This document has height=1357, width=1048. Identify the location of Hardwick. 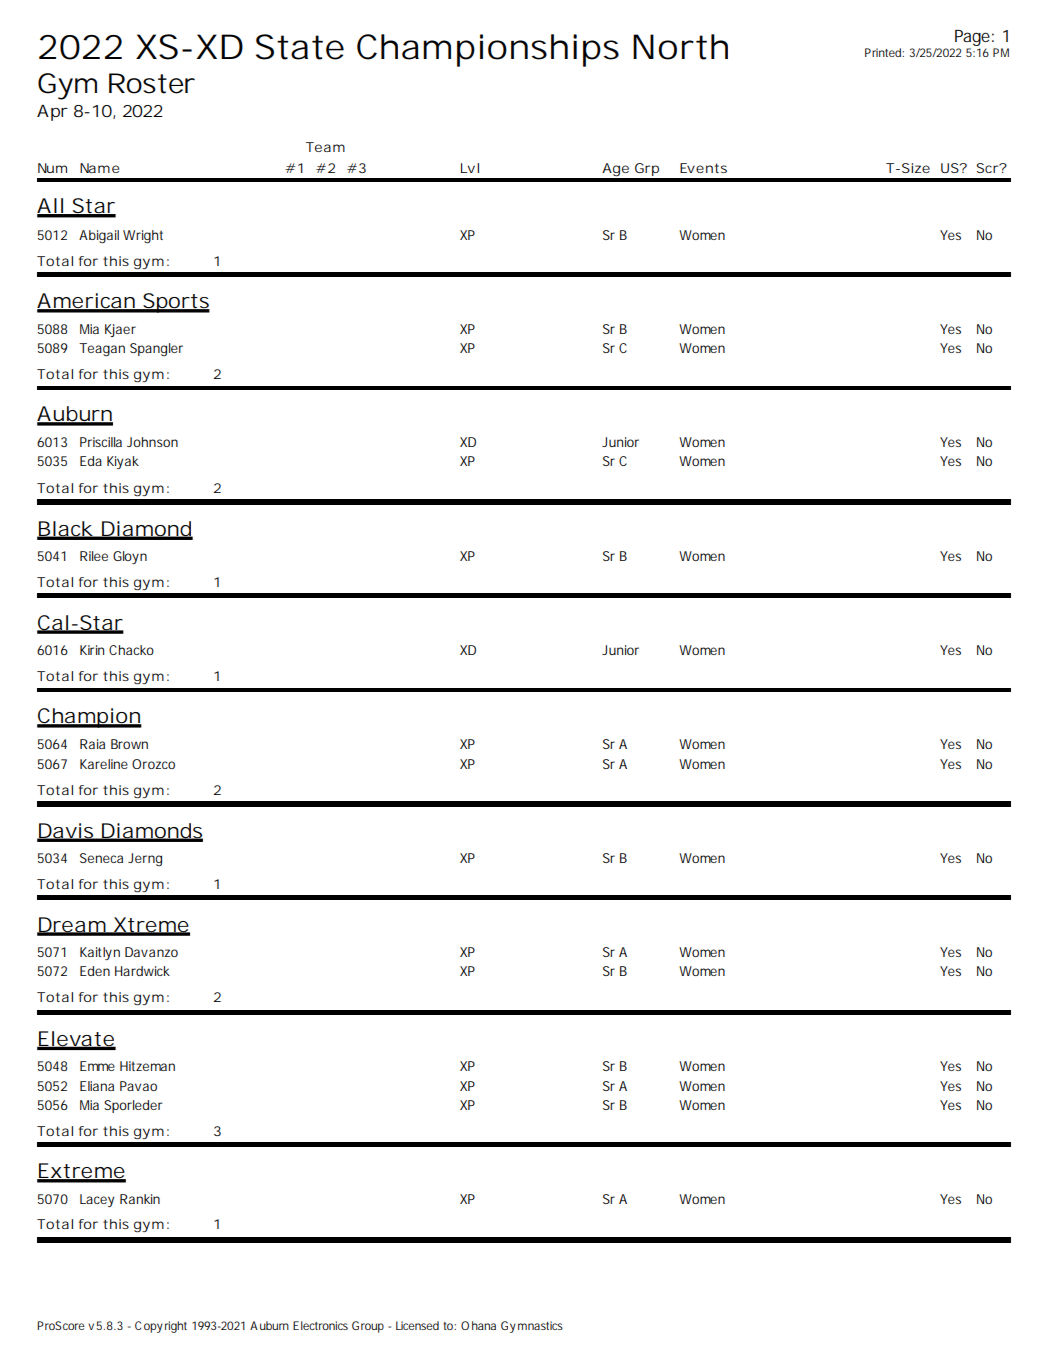
(142, 971).
